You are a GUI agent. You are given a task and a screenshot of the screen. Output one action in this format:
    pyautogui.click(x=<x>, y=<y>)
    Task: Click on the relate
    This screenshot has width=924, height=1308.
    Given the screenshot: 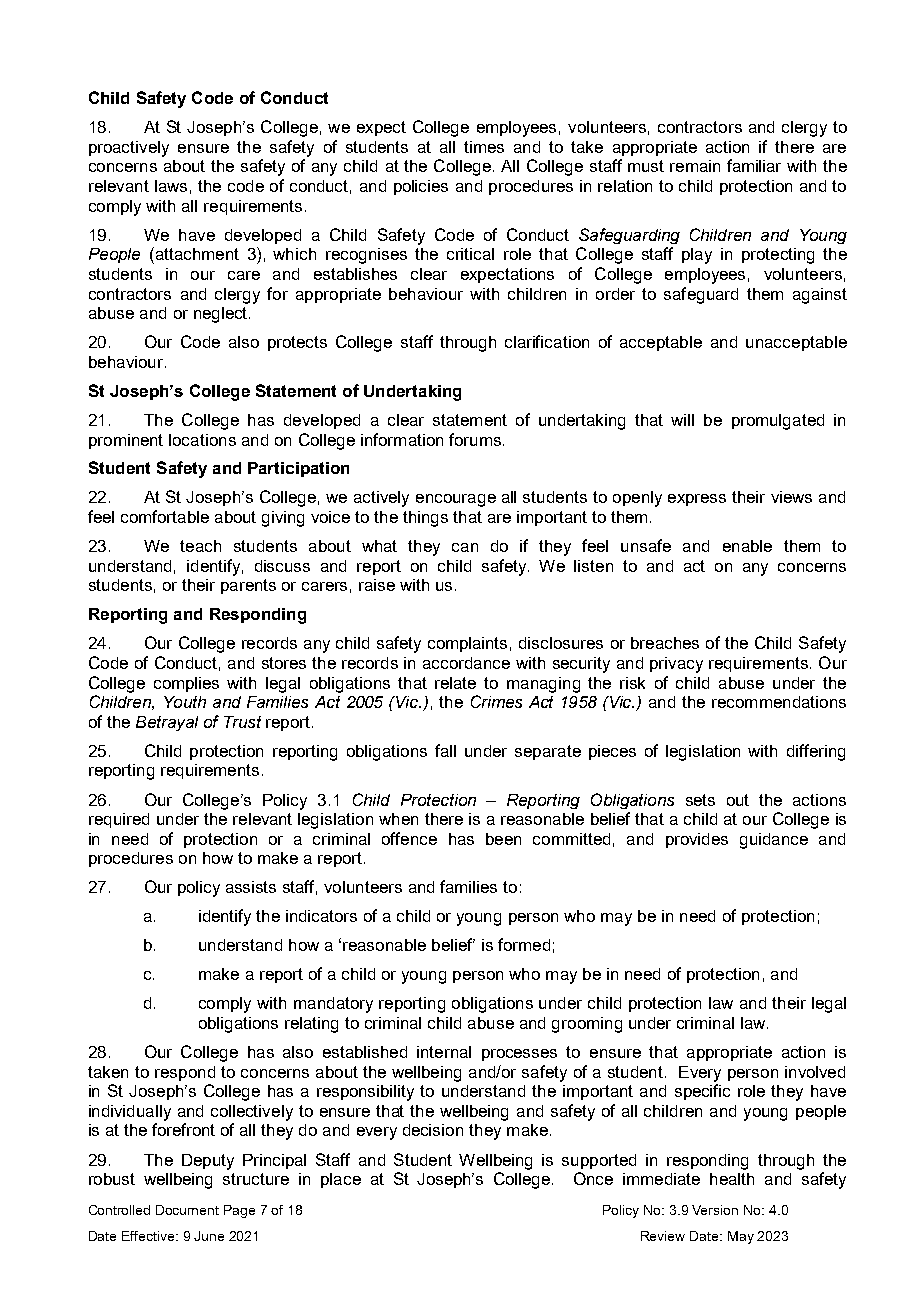 What is the action you would take?
    pyautogui.click(x=455, y=683)
